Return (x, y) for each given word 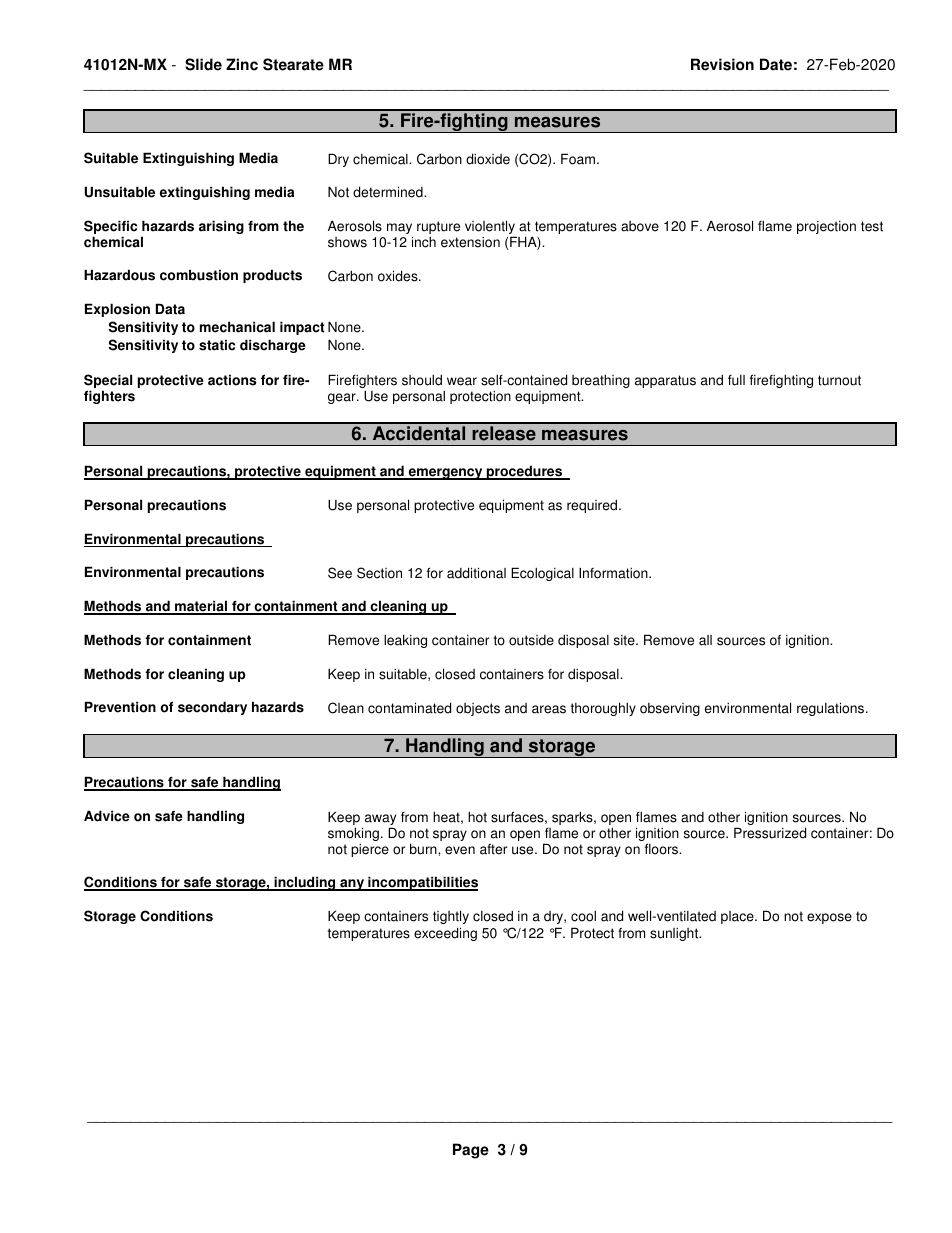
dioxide (488, 159)
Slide (203, 64)
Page (471, 1151)
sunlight (675, 934)
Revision (722, 64)
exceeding (445, 934)
